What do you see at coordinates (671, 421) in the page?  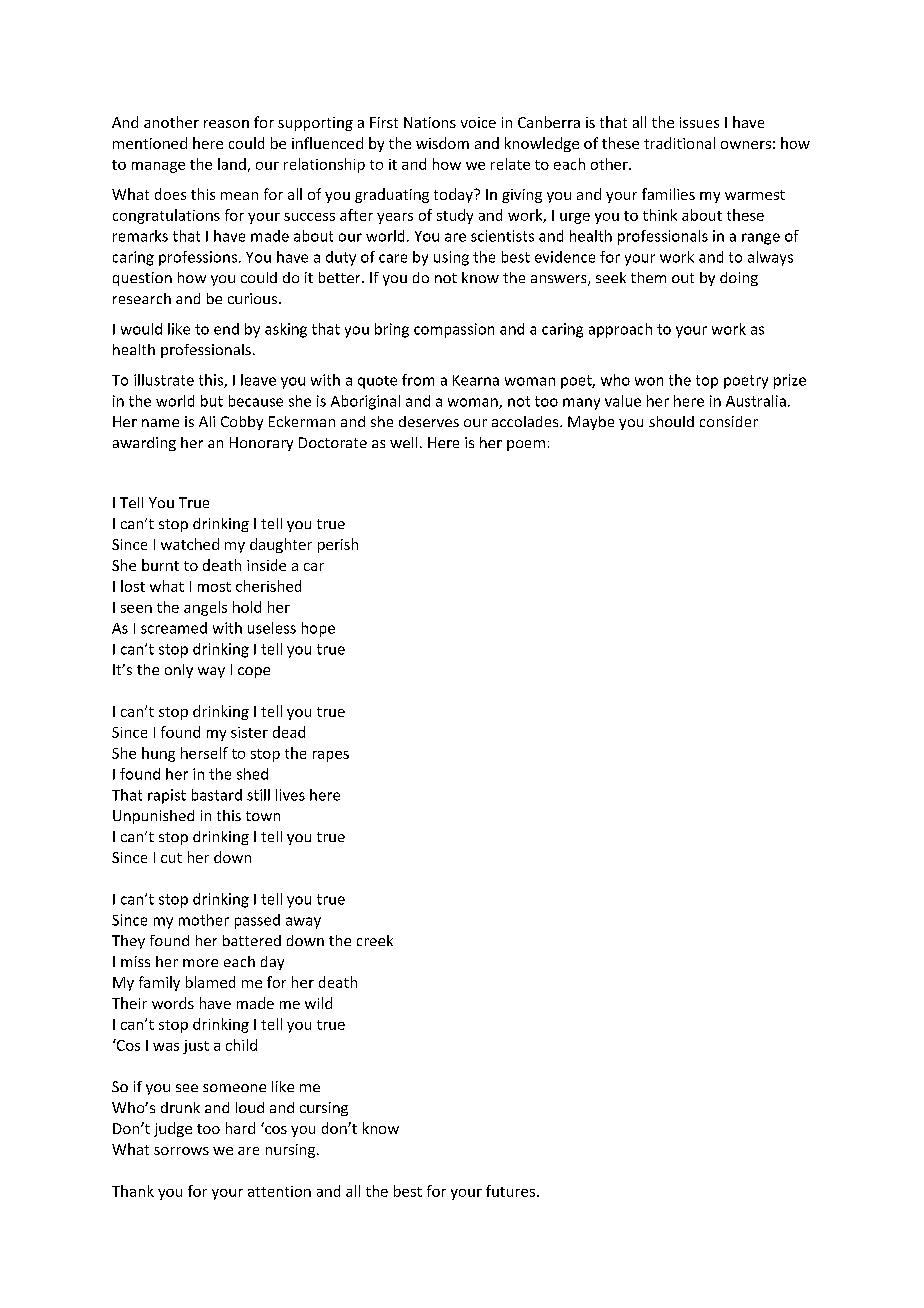 I see `should` at bounding box center [671, 421].
